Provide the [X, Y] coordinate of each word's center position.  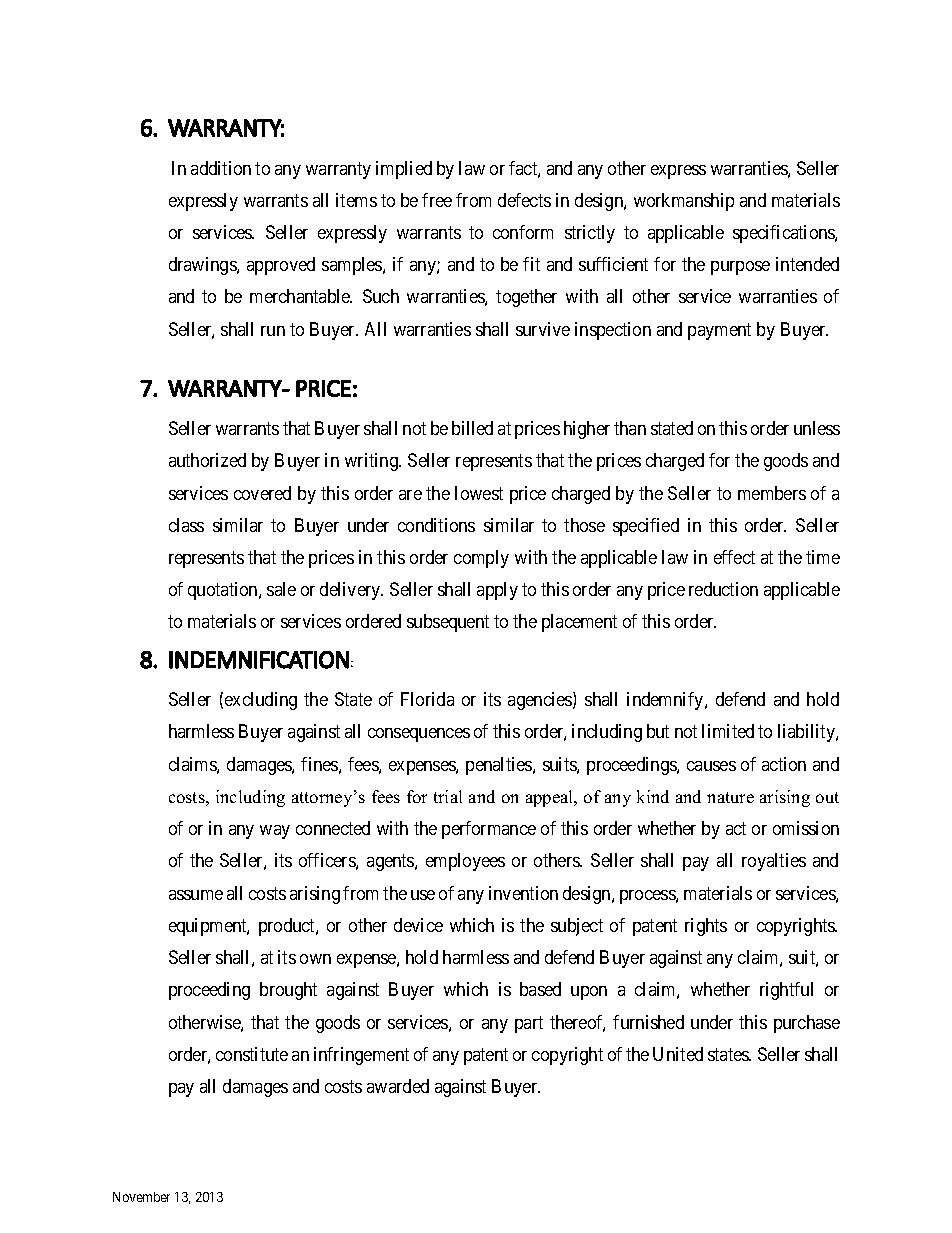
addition [221, 168]
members [772, 493]
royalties [774, 862]
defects [524, 200]
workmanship [684, 202]
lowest [479, 493]
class [186, 525]
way [275, 832]
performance [489, 830]
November [141, 1197]
